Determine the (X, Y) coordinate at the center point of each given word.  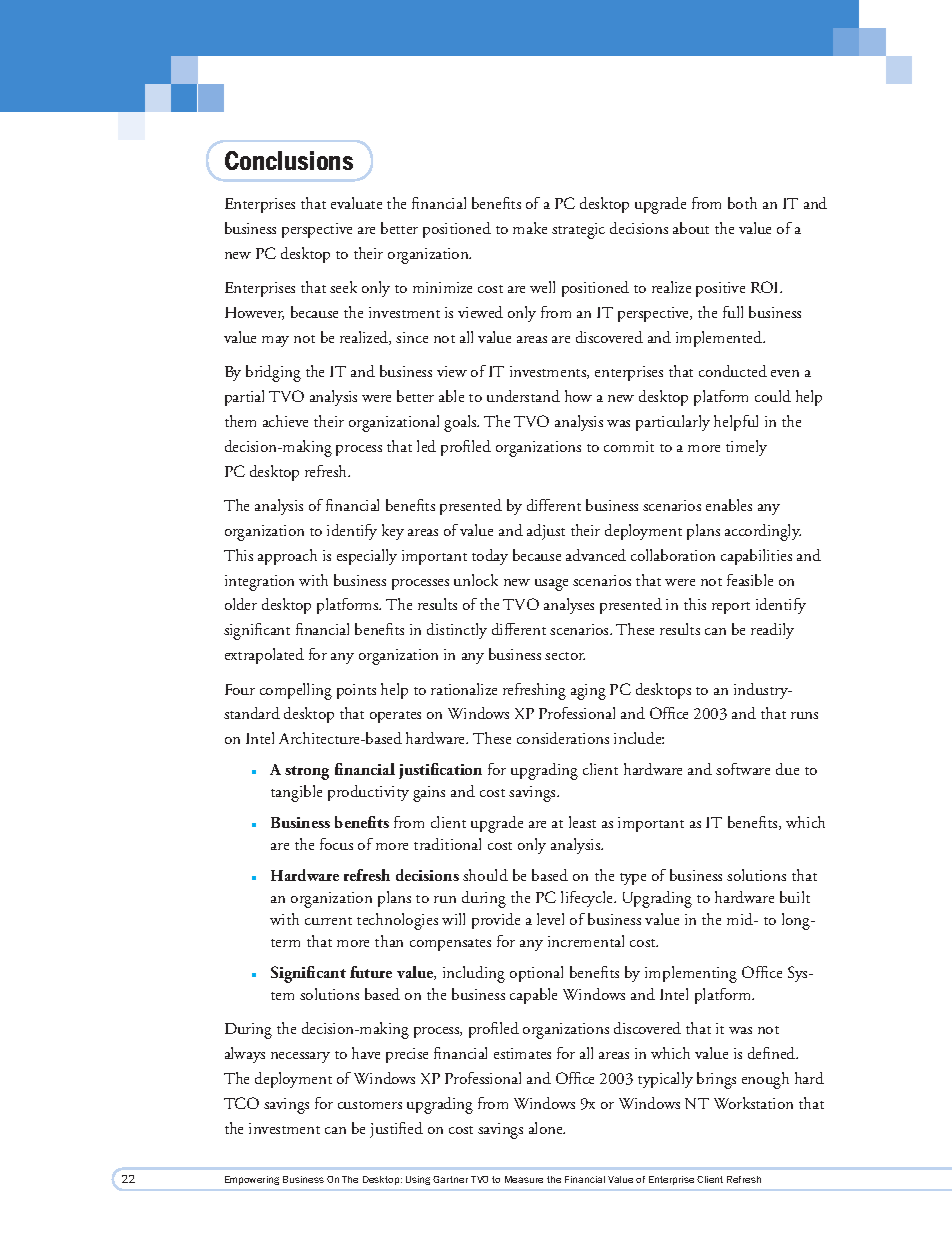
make (530, 228)
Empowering (252, 1180)
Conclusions (289, 160)
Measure (524, 1179)
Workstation (753, 1103)
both (742, 203)
